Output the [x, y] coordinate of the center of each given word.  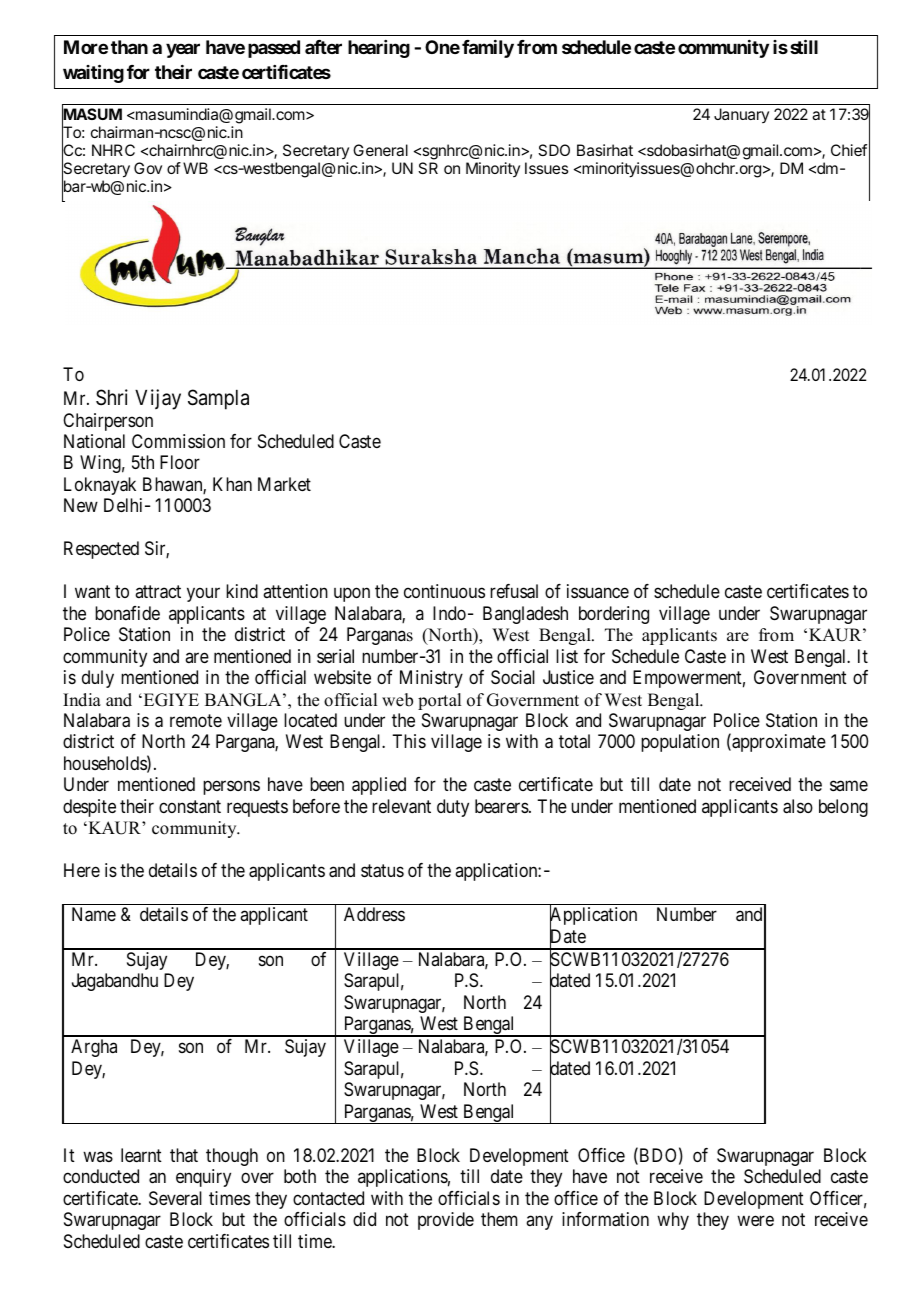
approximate [778, 743]
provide [446, 1221]
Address [374, 914]
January [741, 115]
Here [82, 870]
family [488, 49]
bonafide [127, 613]
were [755, 1221]
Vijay [158, 399]
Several [175, 1198]
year [183, 50]
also [798, 806]
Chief [849, 150]
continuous [444, 591]
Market [284, 484]
